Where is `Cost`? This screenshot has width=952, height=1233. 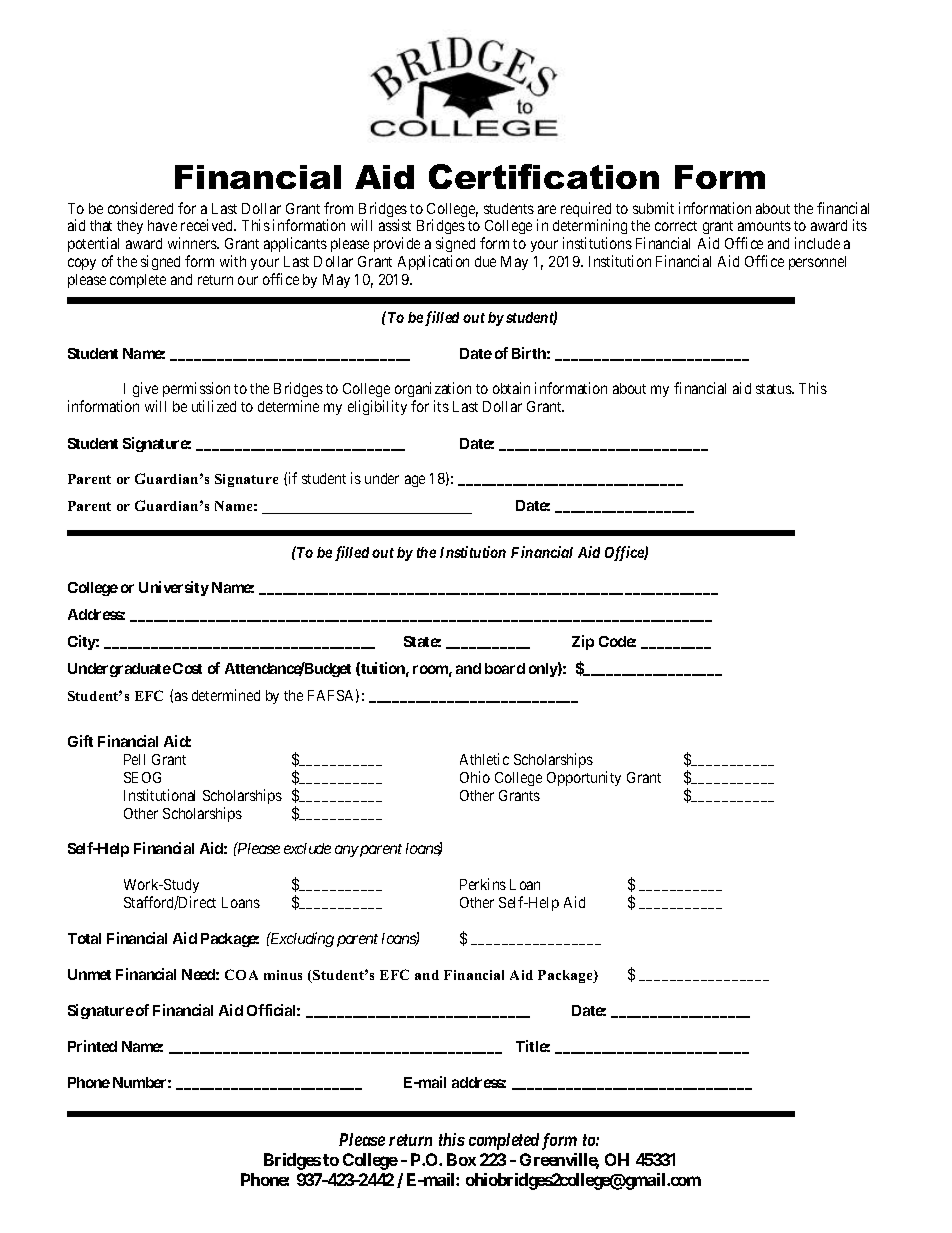 Cost is located at coordinates (187, 668).
